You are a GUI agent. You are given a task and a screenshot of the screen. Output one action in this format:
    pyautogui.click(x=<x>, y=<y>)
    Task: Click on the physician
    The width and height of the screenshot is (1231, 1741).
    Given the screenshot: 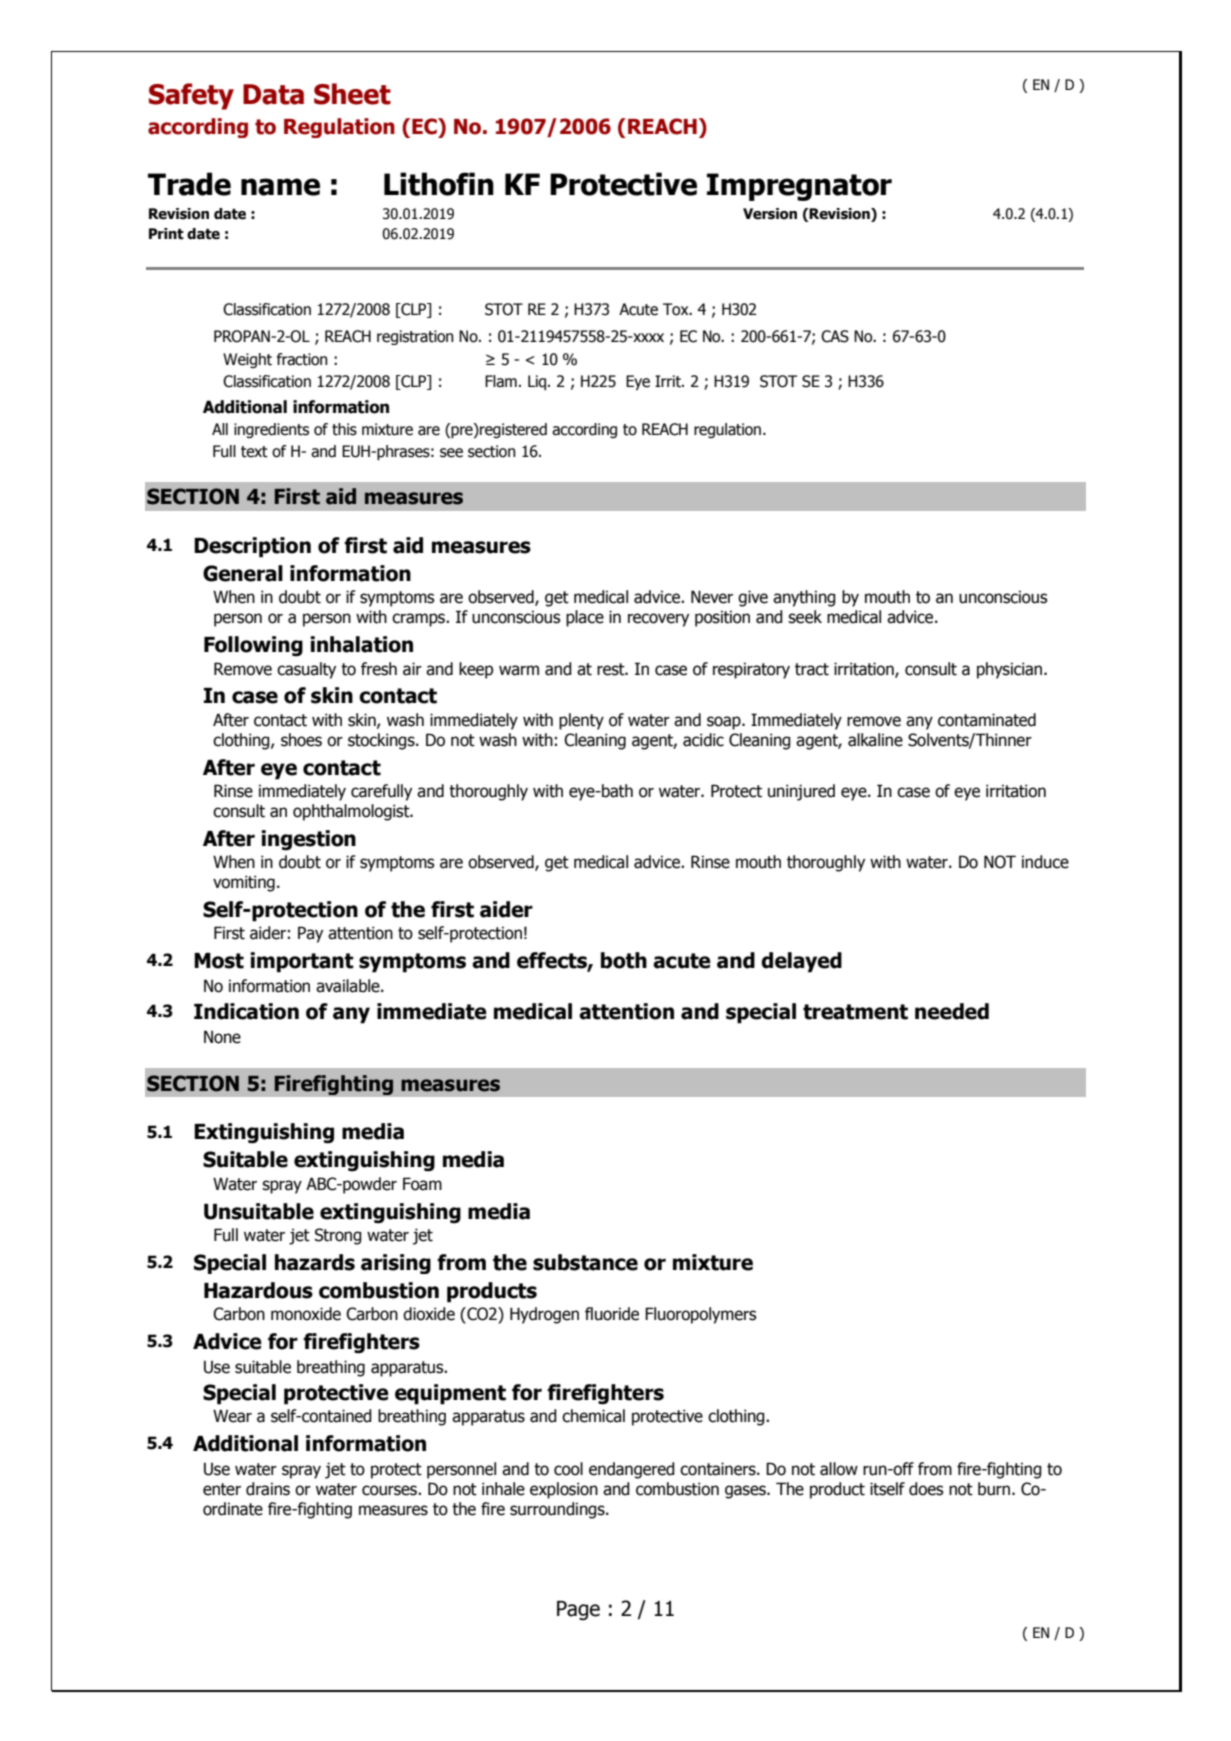 What is the action you would take?
    pyautogui.click(x=1011, y=670)
